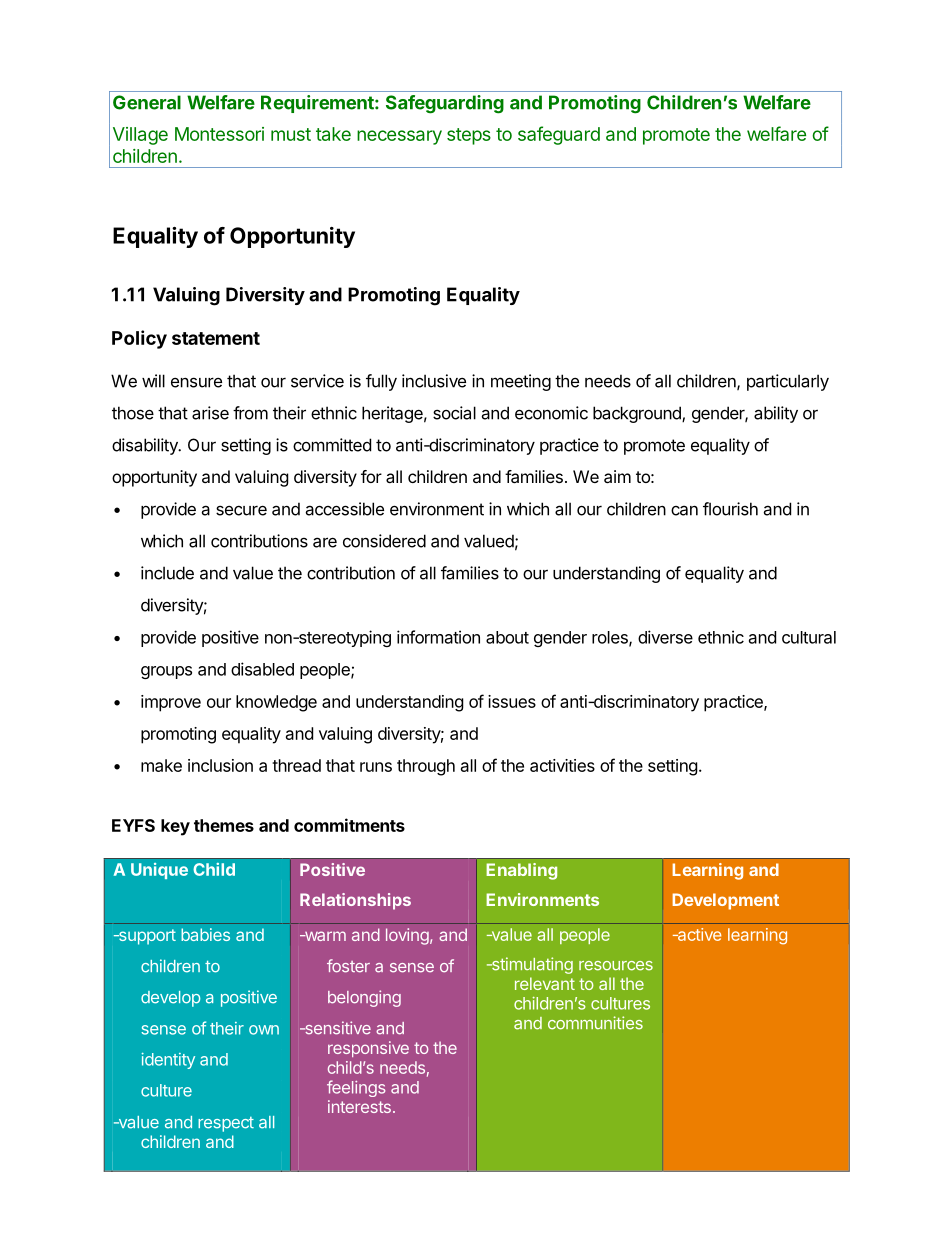 This screenshot has width=952, height=1233. Describe the element at coordinates (359, 1106) in the screenshot. I see `interests` at that location.
